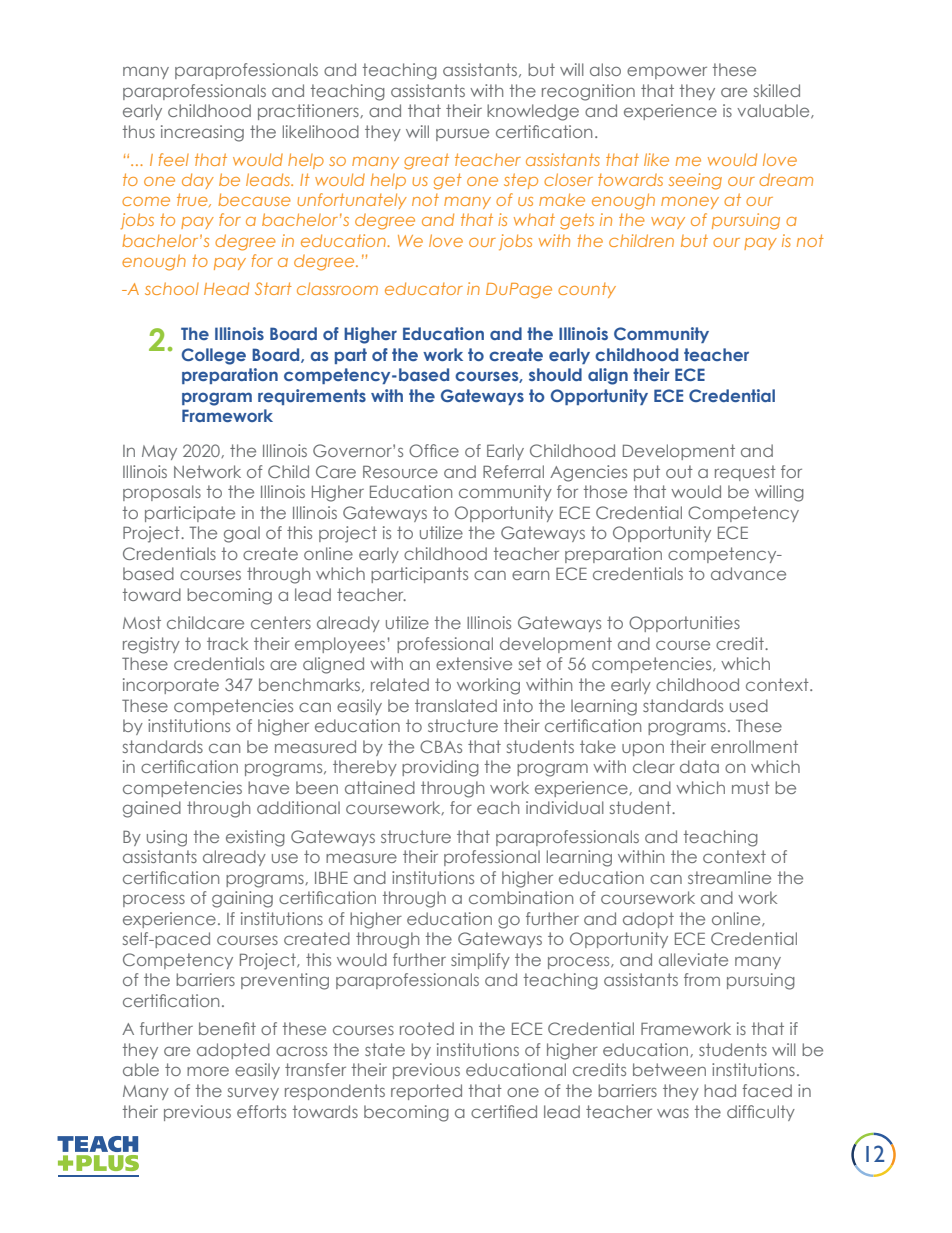  Describe the element at coordinates (749, 705) in the page. I see `used` at that location.
